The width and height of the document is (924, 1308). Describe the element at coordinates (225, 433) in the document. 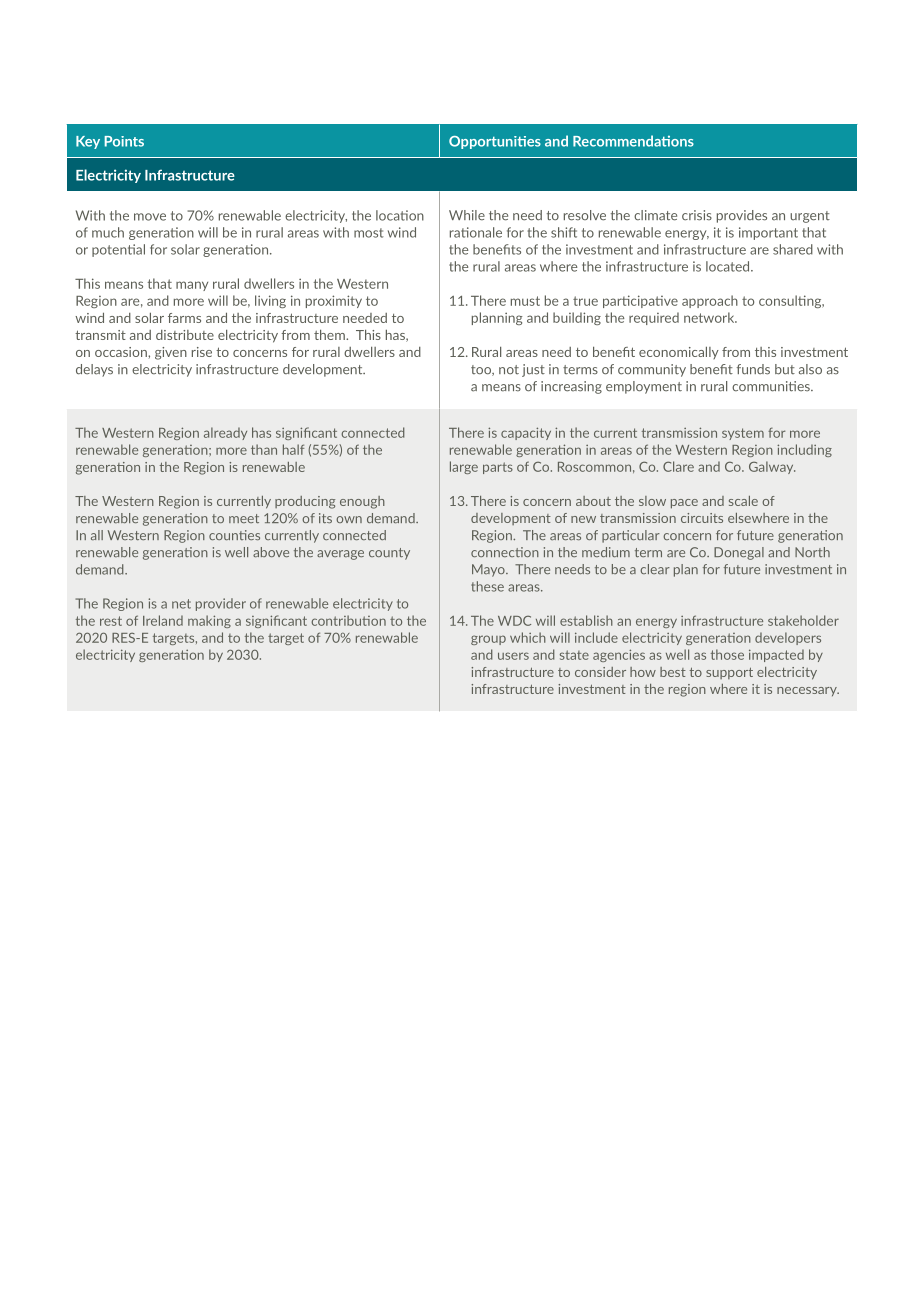

I see `already` at that location.
